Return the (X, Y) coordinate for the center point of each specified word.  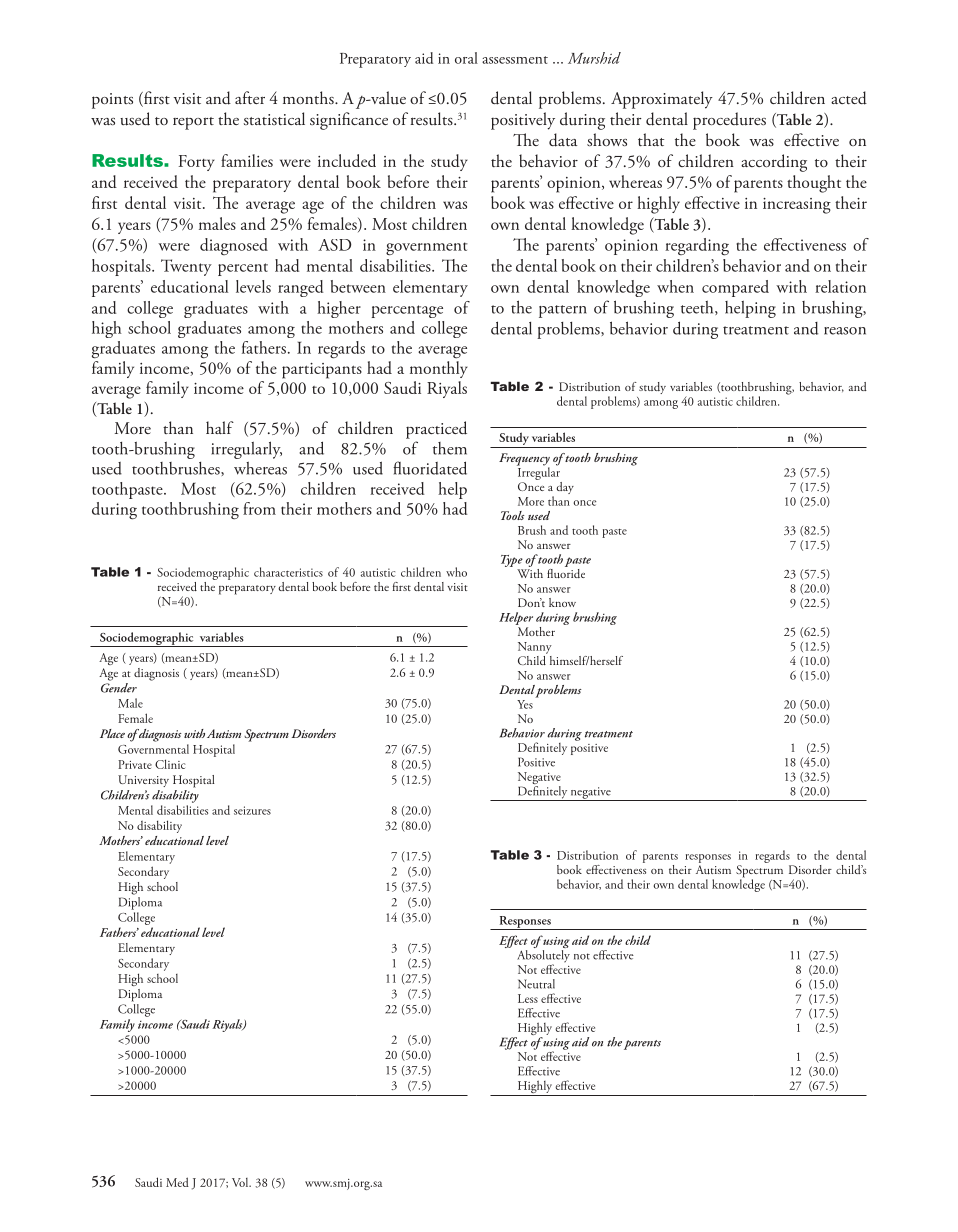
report (193, 123)
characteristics (288, 572)
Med (177, 1182)
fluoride (566, 572)
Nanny (535, 648)
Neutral (536, 984)
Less (528, 998)
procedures (729, 121)
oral (466, 58)
